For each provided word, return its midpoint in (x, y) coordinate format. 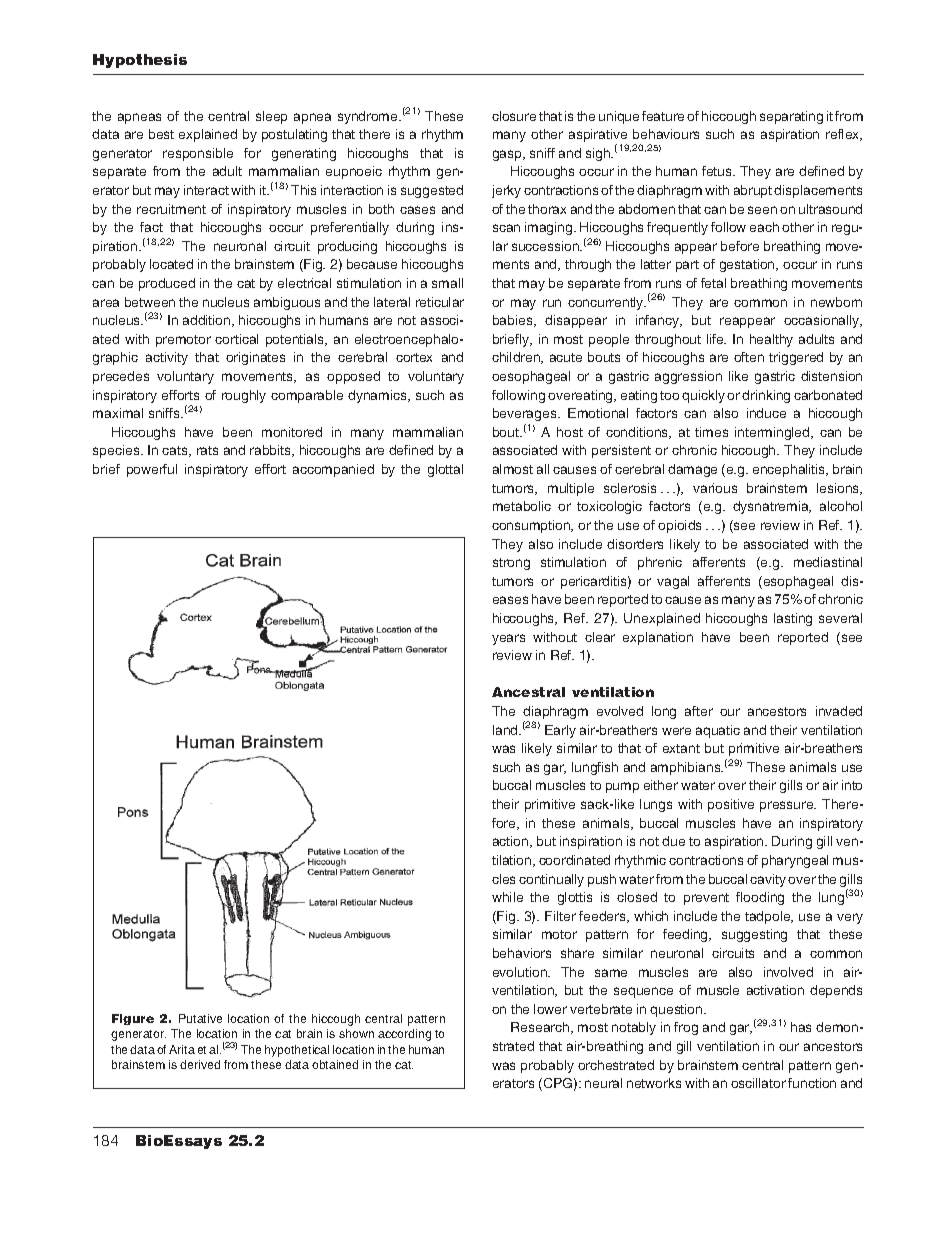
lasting (793, 619)
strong (511, 564)
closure (514, 116)
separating (791, 117)
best (161, 134)
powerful (152, 470)
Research (541, 1028)
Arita (182, 1049)
